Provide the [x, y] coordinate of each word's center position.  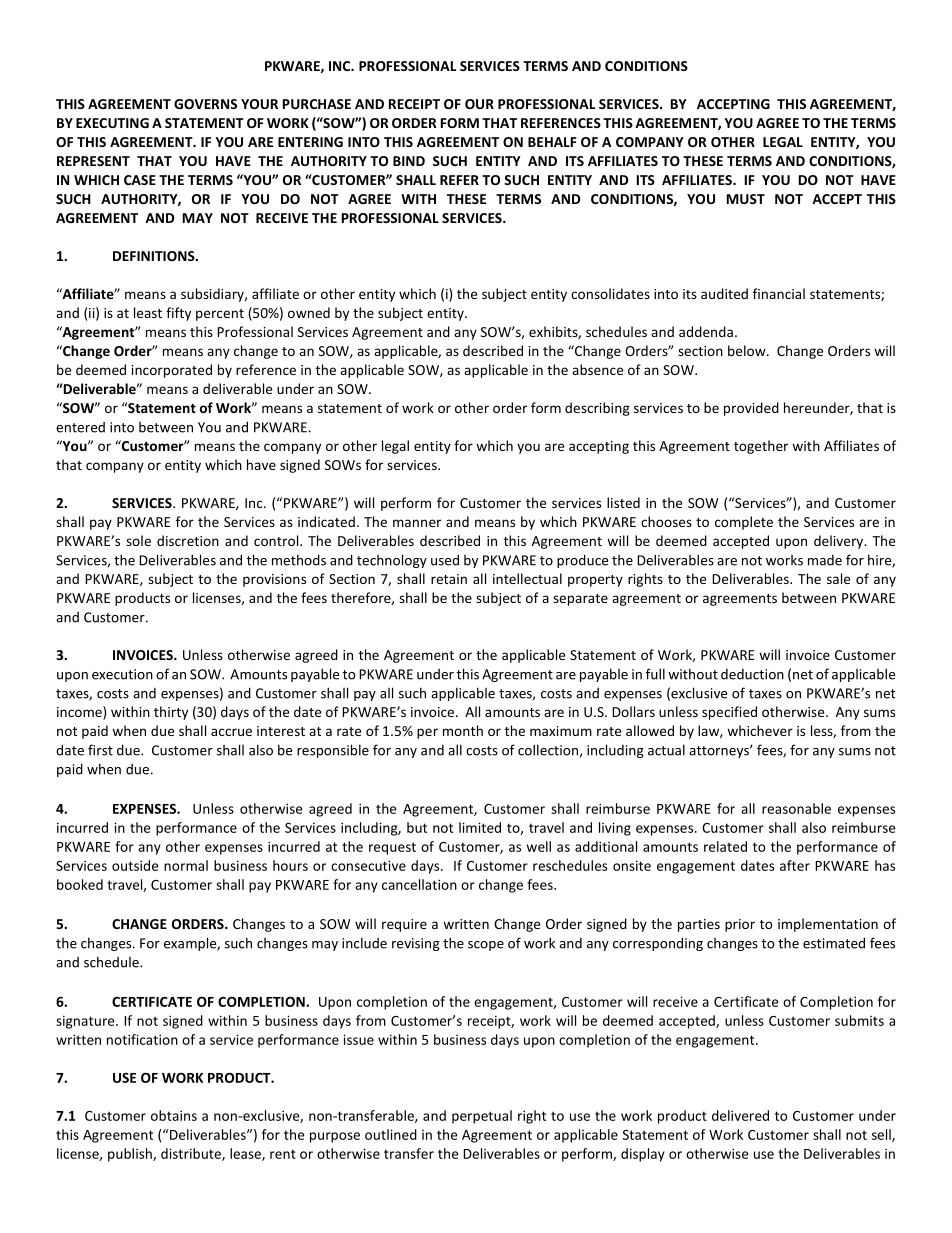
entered [80, 427]
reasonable [796, 808]
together [761, 447]
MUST [746, 199]
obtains [174, 1115]
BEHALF [552, 142]
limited [480, 827]
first [100, 750]
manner [417, 523]
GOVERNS [205, 104]
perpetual [482, 1117]
